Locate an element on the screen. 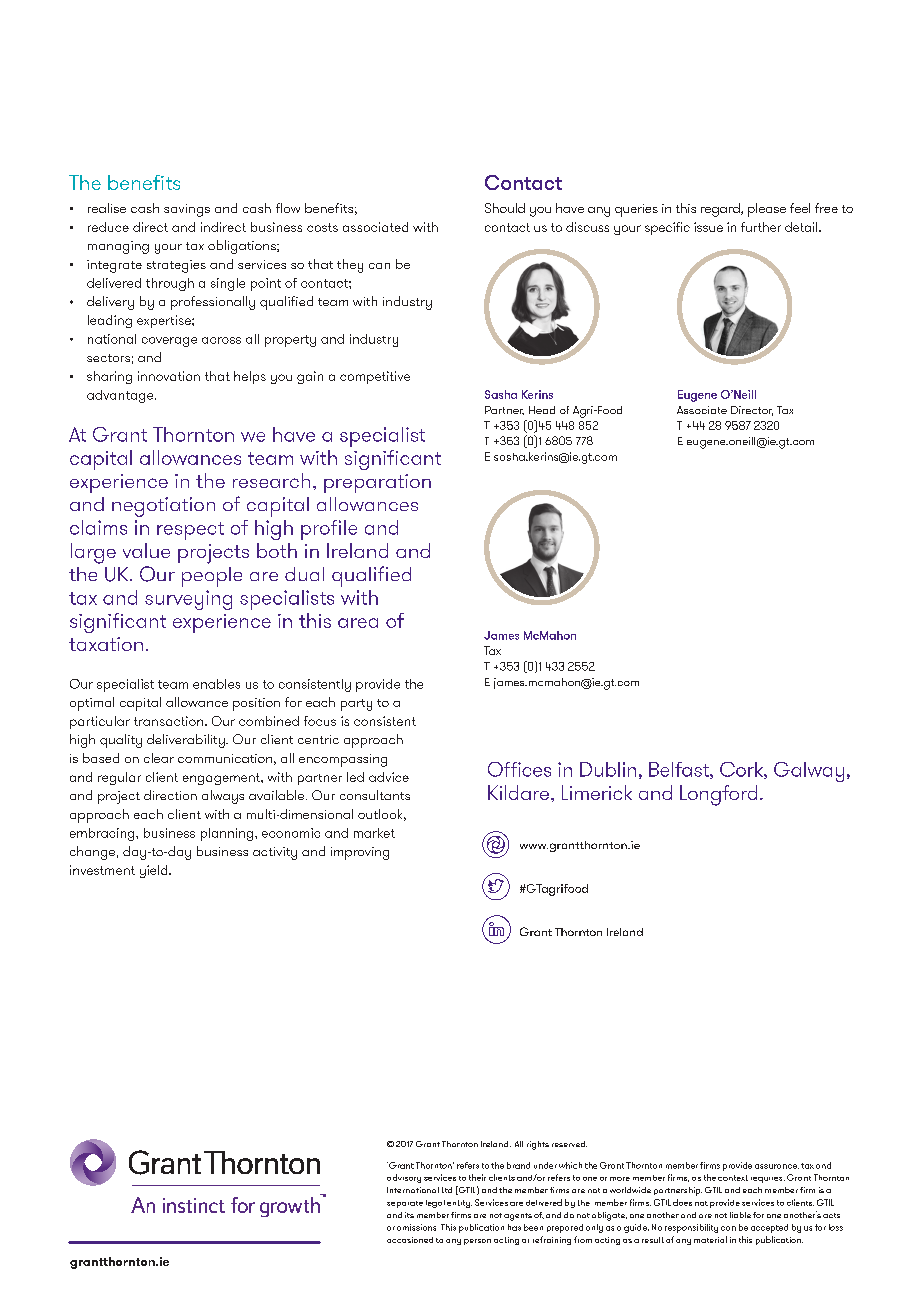 Image resolution: width=924 pixels, height=1308 pixels. strategies is located at coordinates (176, 266).
